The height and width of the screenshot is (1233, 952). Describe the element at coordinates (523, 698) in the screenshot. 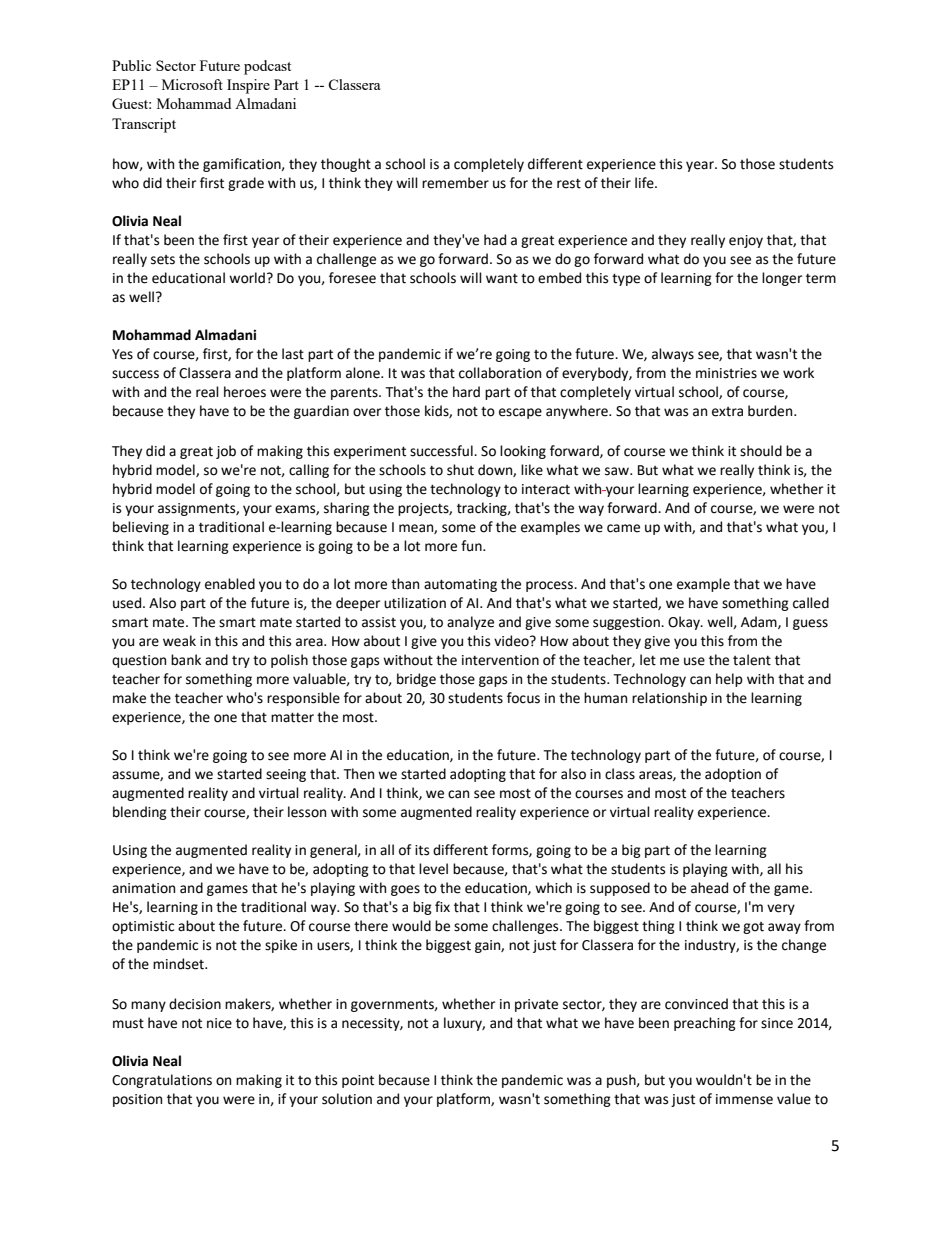

I see `focus` at that location.
